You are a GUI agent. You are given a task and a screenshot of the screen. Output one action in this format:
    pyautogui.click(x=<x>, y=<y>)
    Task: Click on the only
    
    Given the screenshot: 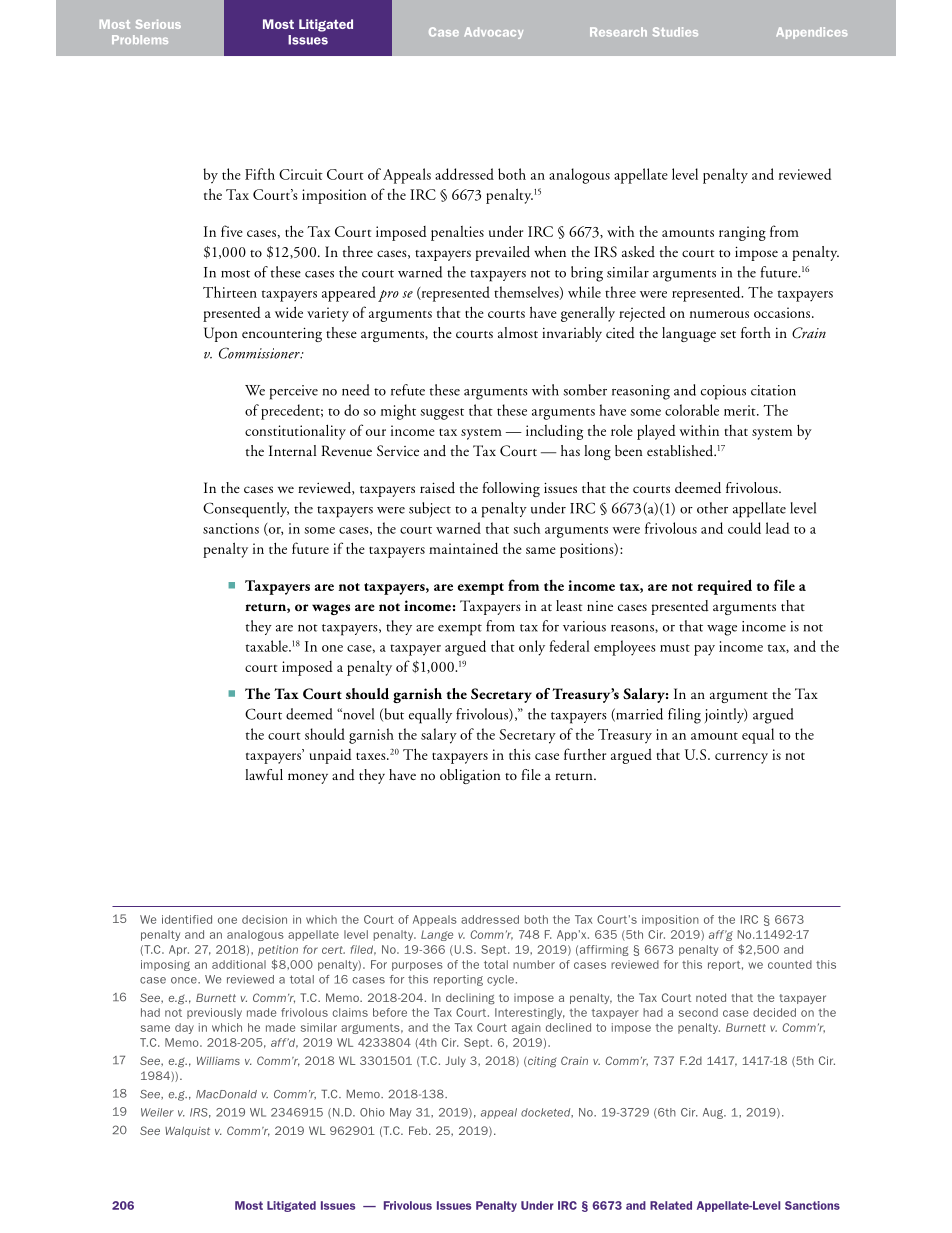 What is the action you would take?
    pyautogui.click(x=532, y=648)
